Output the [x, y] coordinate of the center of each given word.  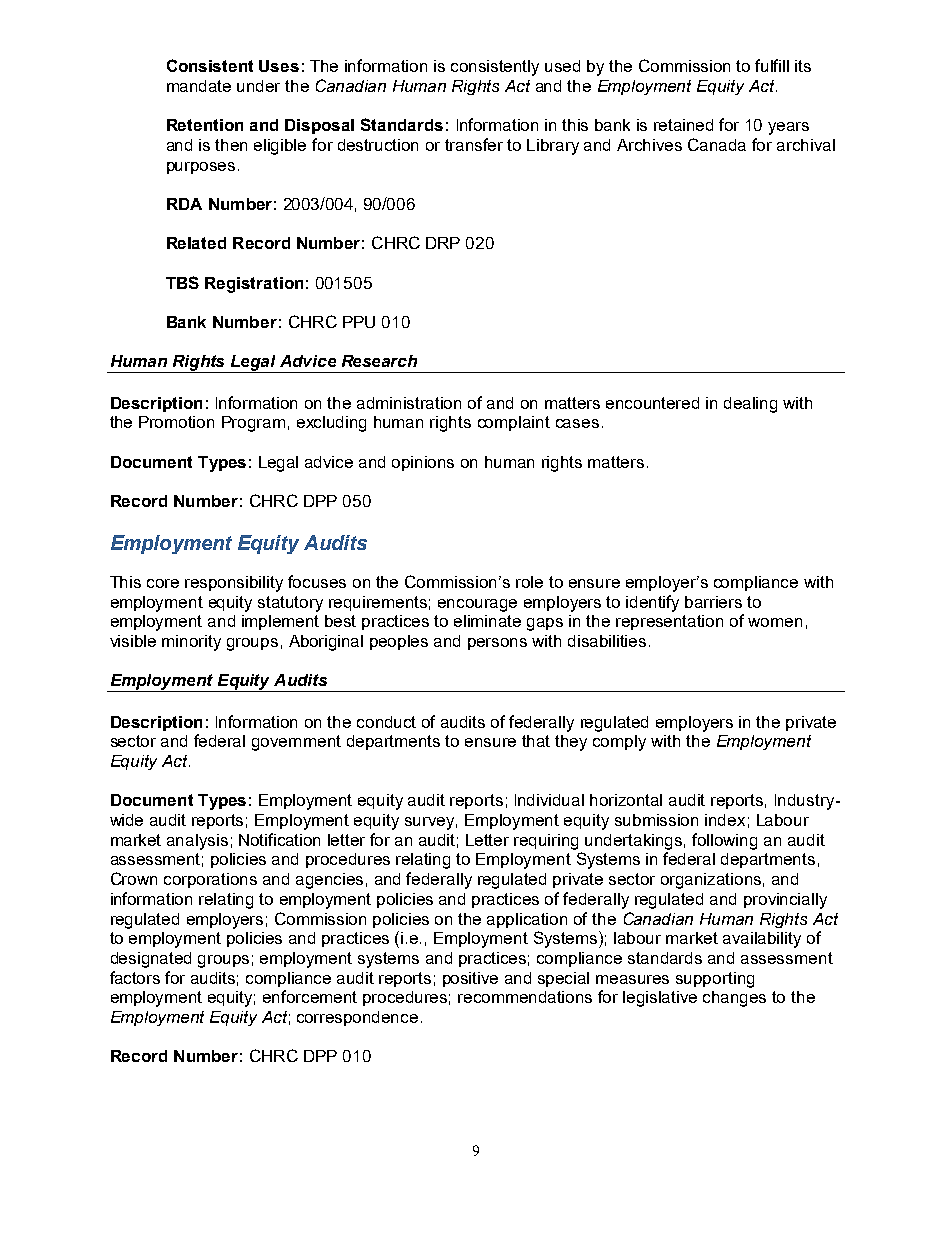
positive [470, 979]
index [725, 820]
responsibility [234, 584]
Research [379, 361]
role [529, 582]
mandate [199, 86]
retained [683, 125]
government [296, 743]
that [536, 741]
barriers [713, 602]
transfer [474, 144]
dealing [750, 405]
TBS [182, 282]
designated [151, 960]
